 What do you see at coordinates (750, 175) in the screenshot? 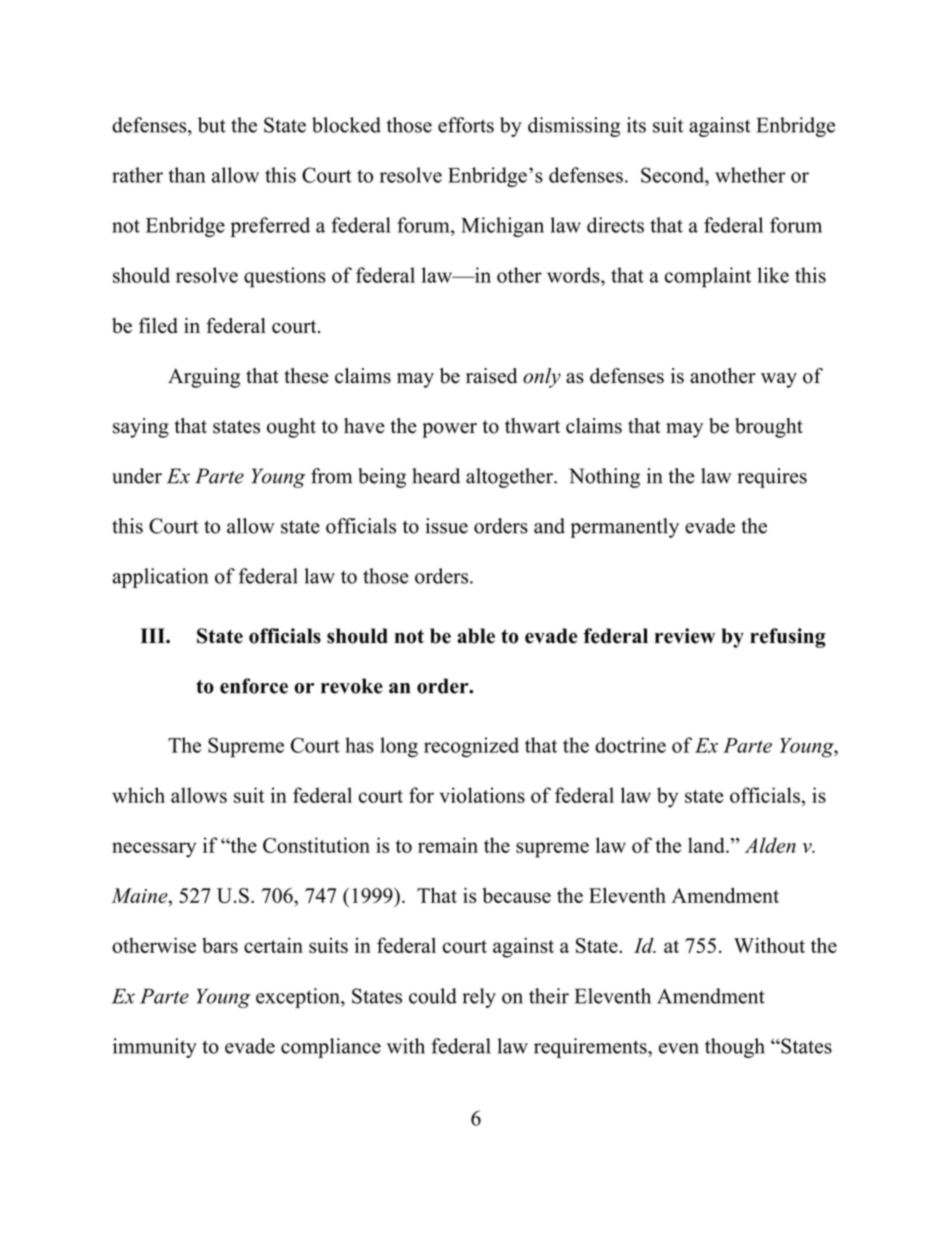
I see `whether` at bounding box center [750, 175].
